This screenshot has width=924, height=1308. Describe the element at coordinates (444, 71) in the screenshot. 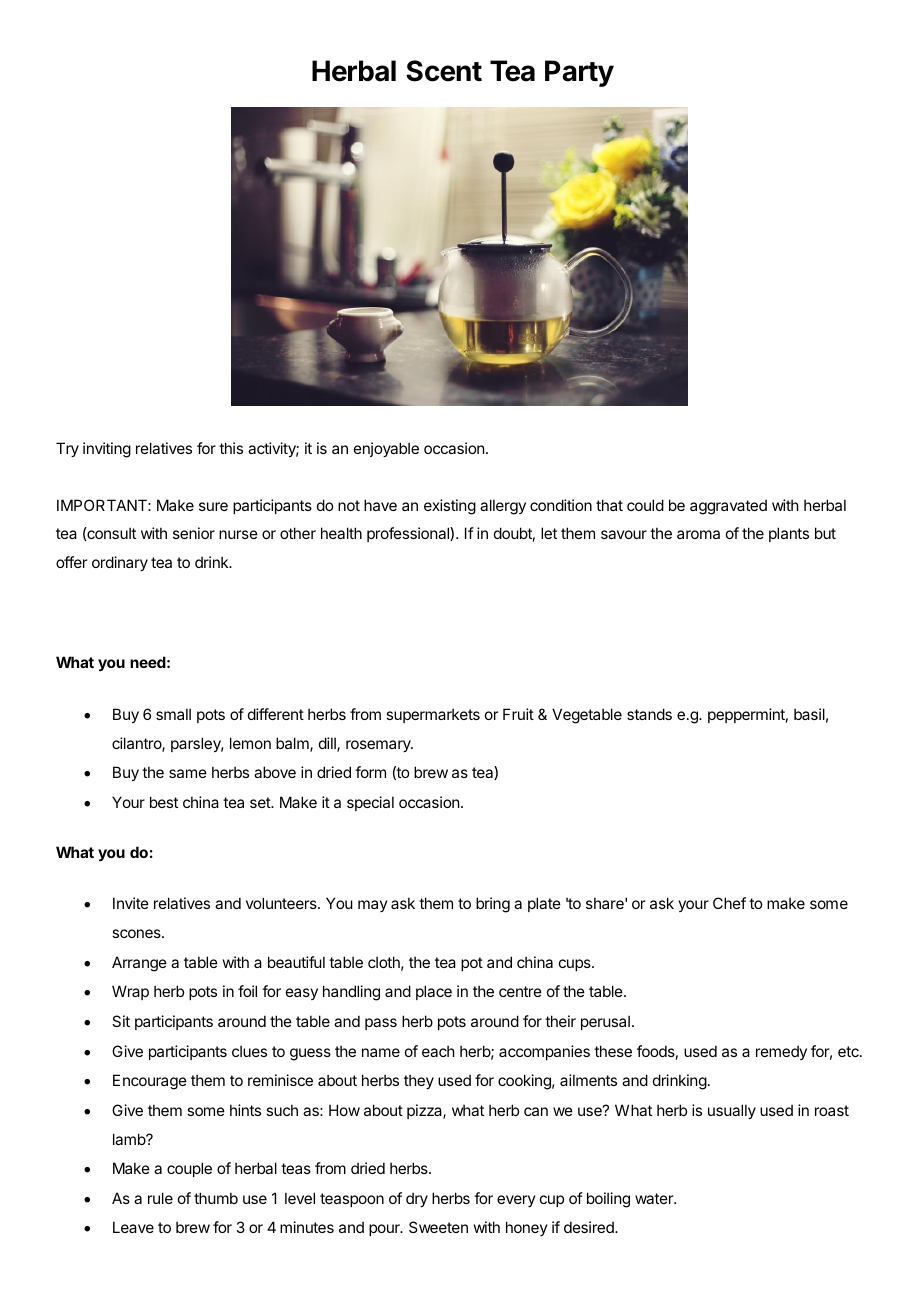

I see `Scent` at that location.
